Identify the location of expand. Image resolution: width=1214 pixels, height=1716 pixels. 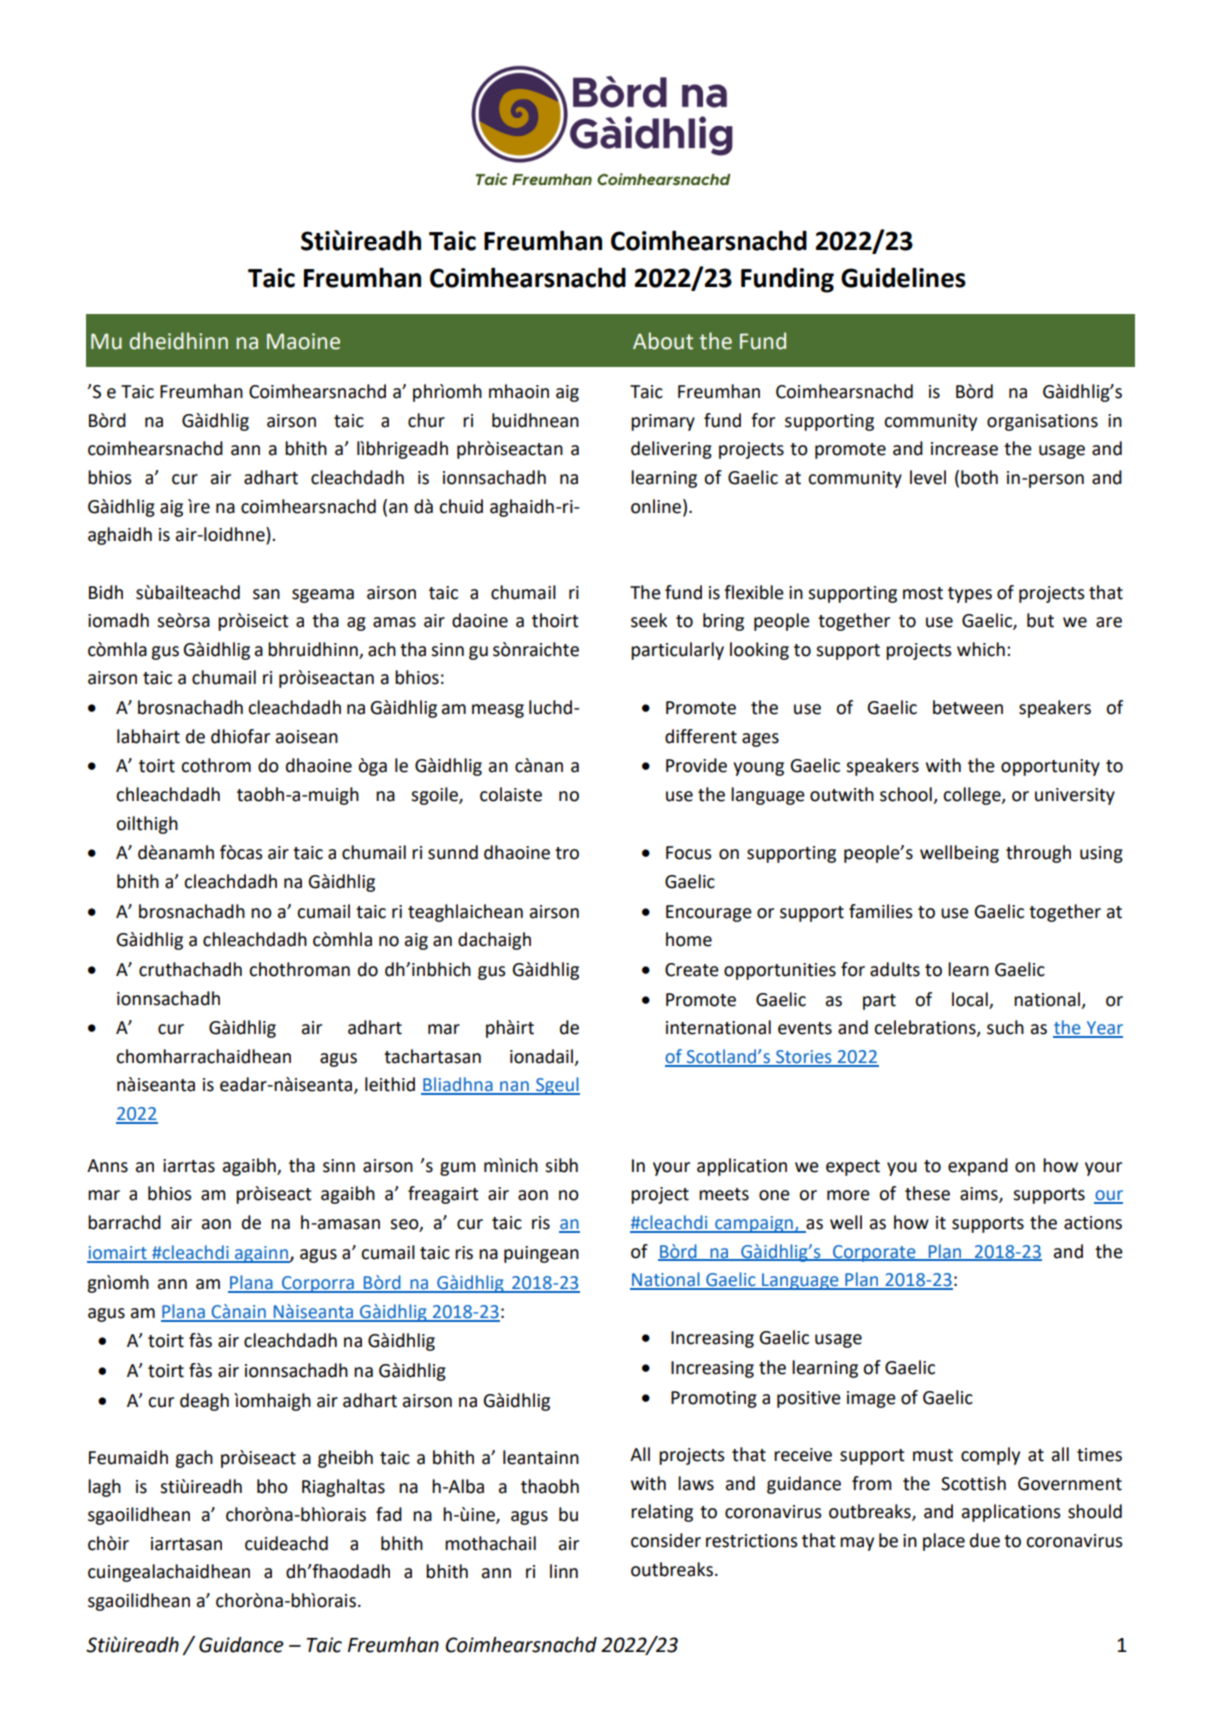
(978, 1167).
